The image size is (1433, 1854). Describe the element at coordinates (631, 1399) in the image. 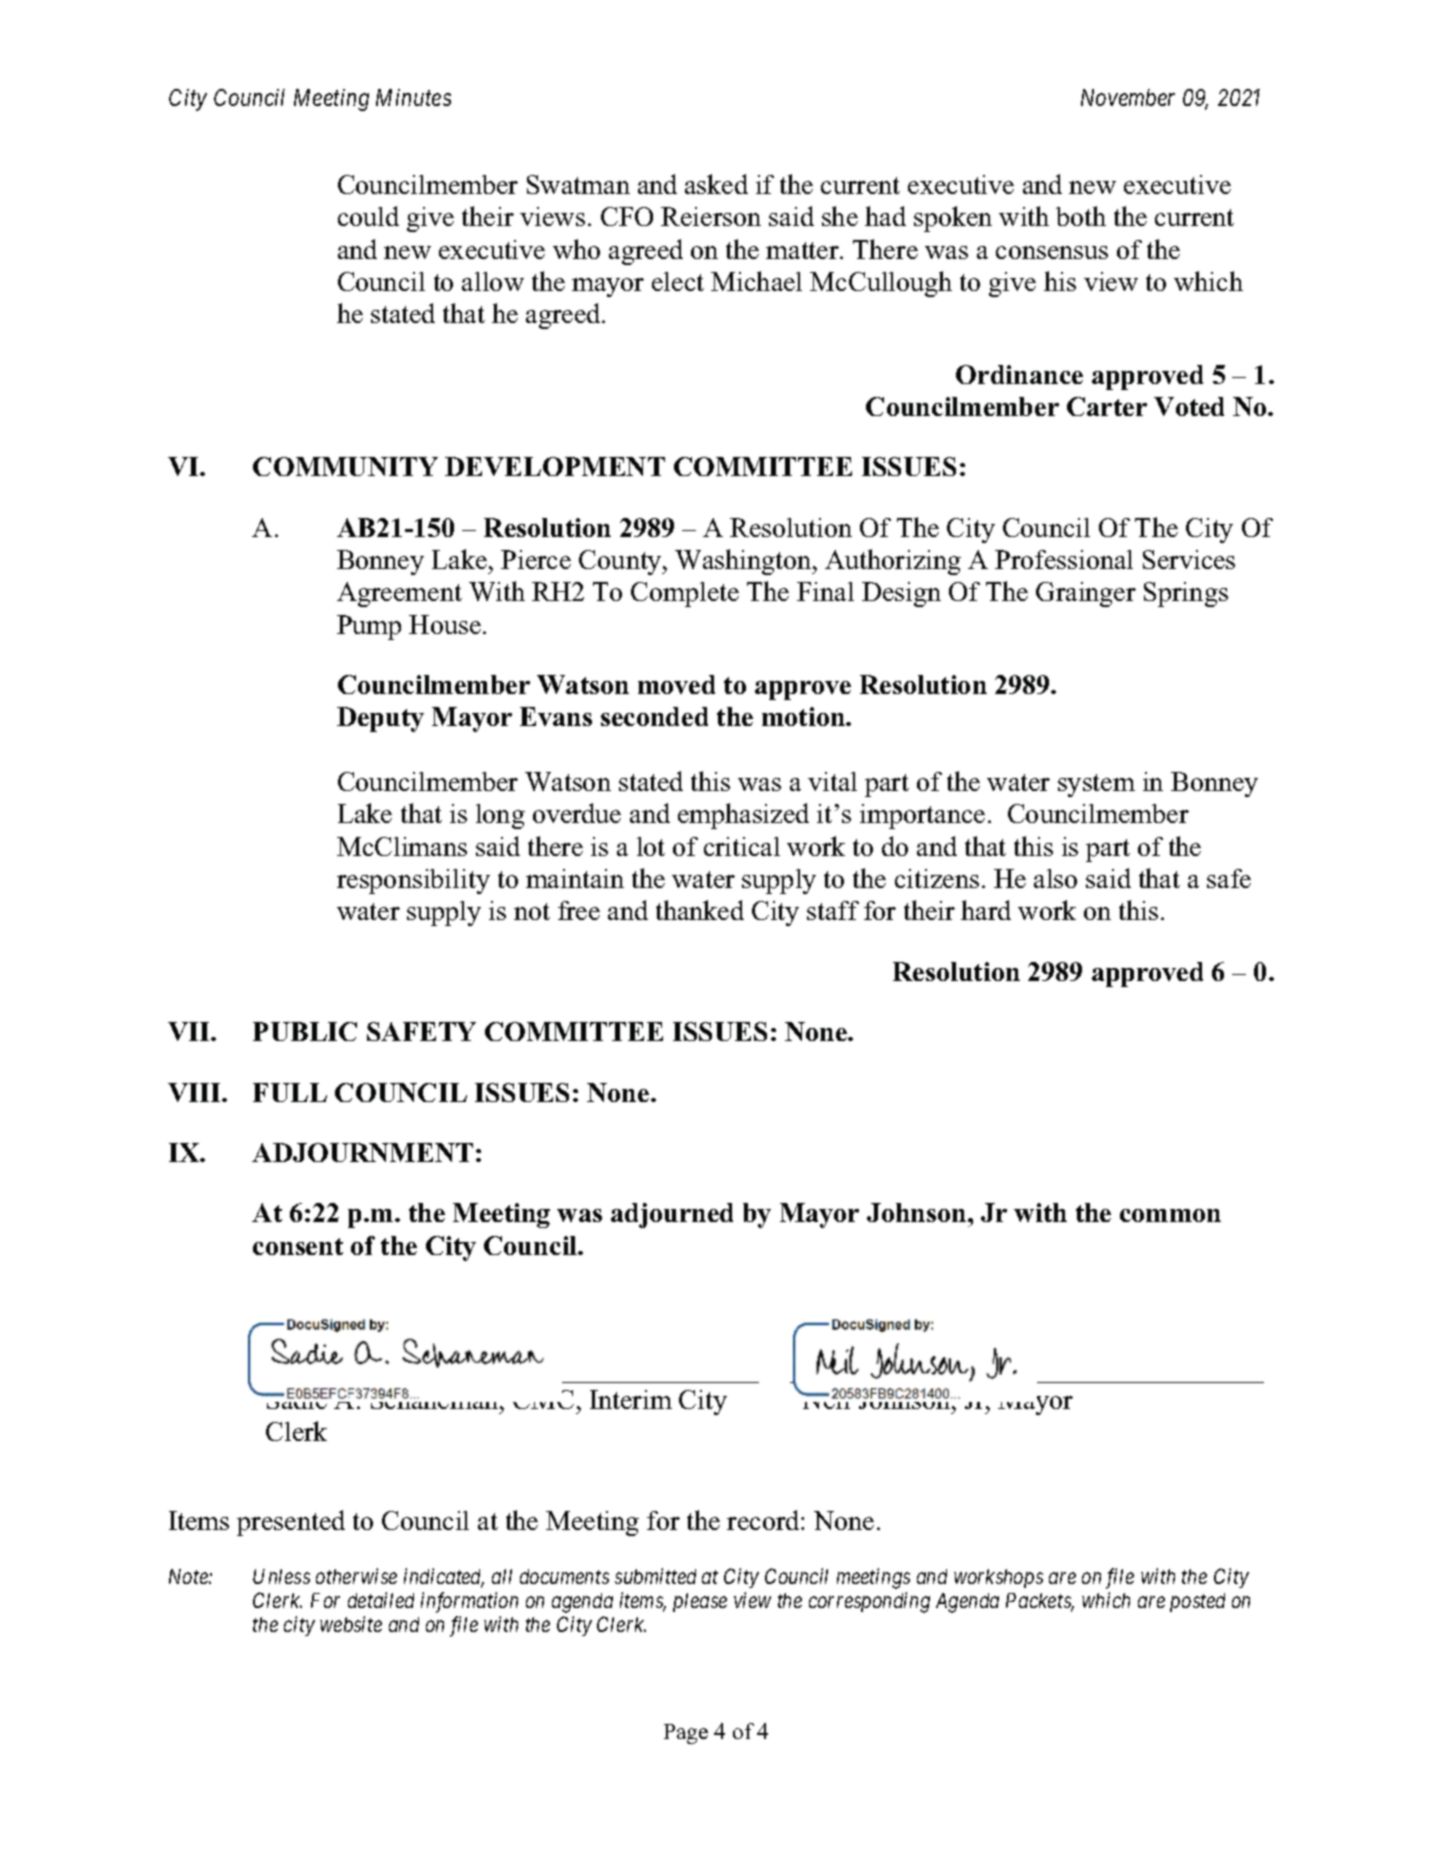

I see `Interim` at that location.
